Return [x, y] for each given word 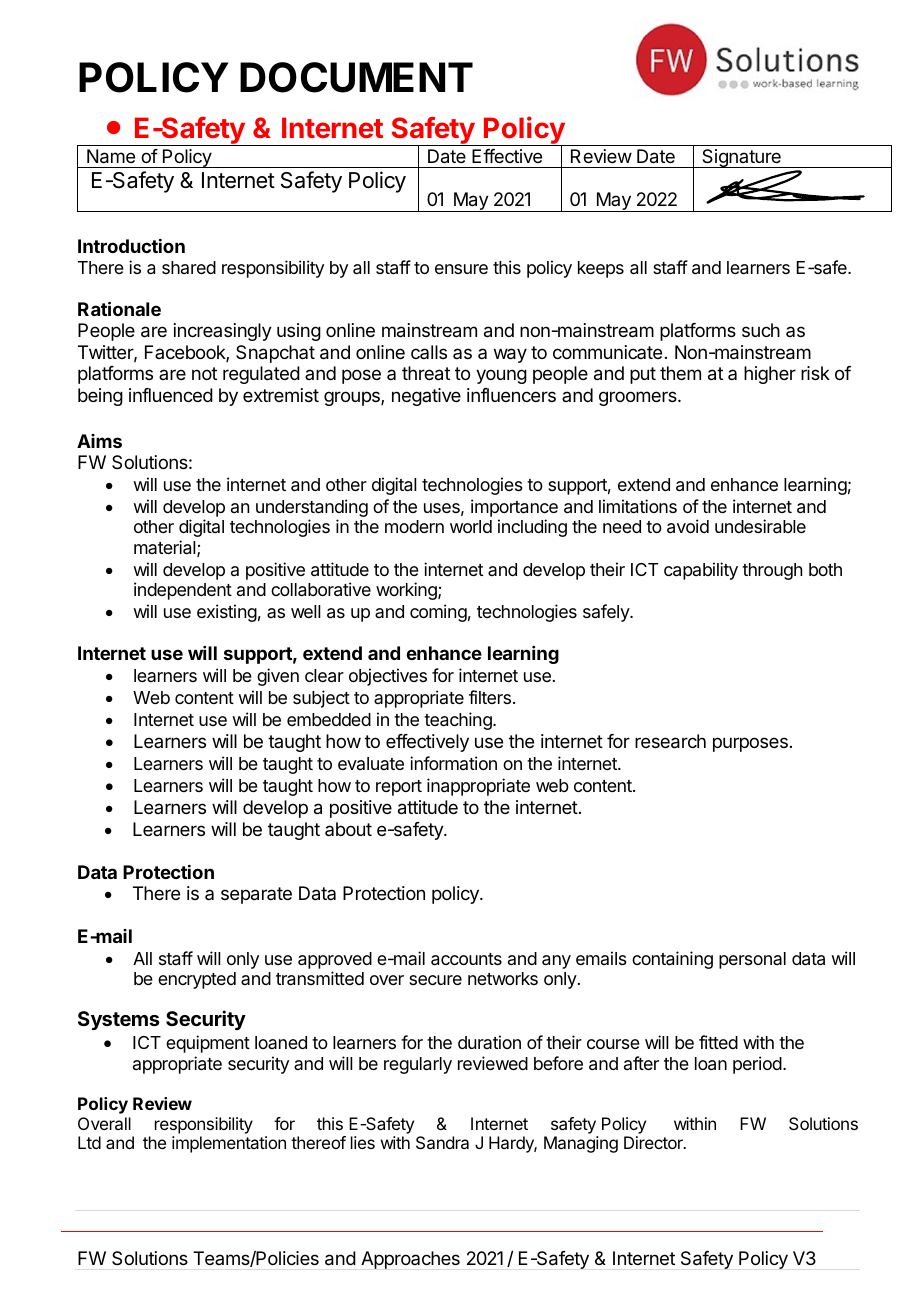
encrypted [197, 980]
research [670, 741]
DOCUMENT [356, 77]
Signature [741, 158]
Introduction [131, 246]
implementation [229, 1144]
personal [752, 960]
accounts [466, 959]
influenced [171, 395]
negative [426, 397]
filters [490, 697]
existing [227, 613]
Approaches [410, 1260]
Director [654, 1142]
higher [770, 375]
